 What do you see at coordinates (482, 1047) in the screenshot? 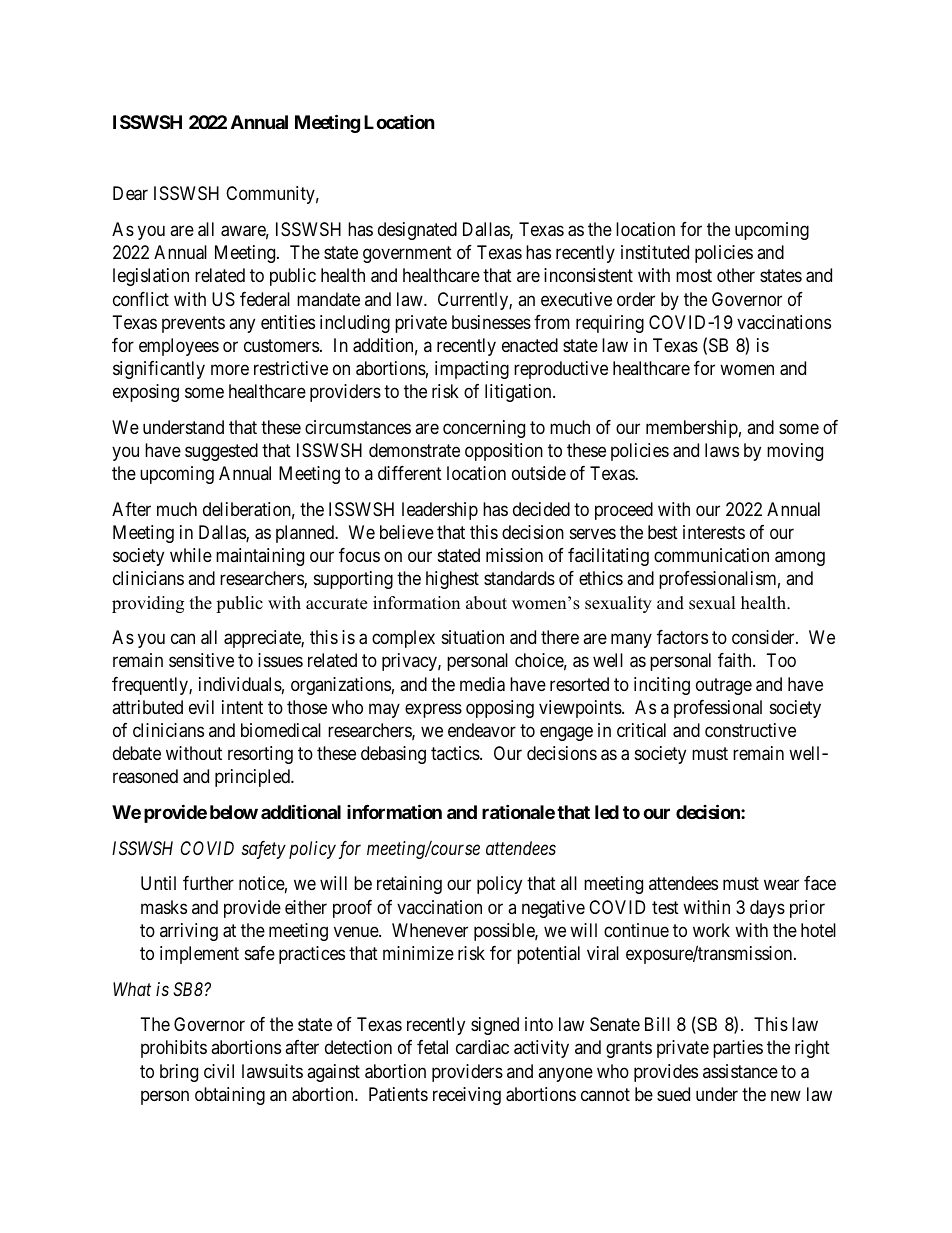
I see `cardiac` at bounding box center [482, 1047].
